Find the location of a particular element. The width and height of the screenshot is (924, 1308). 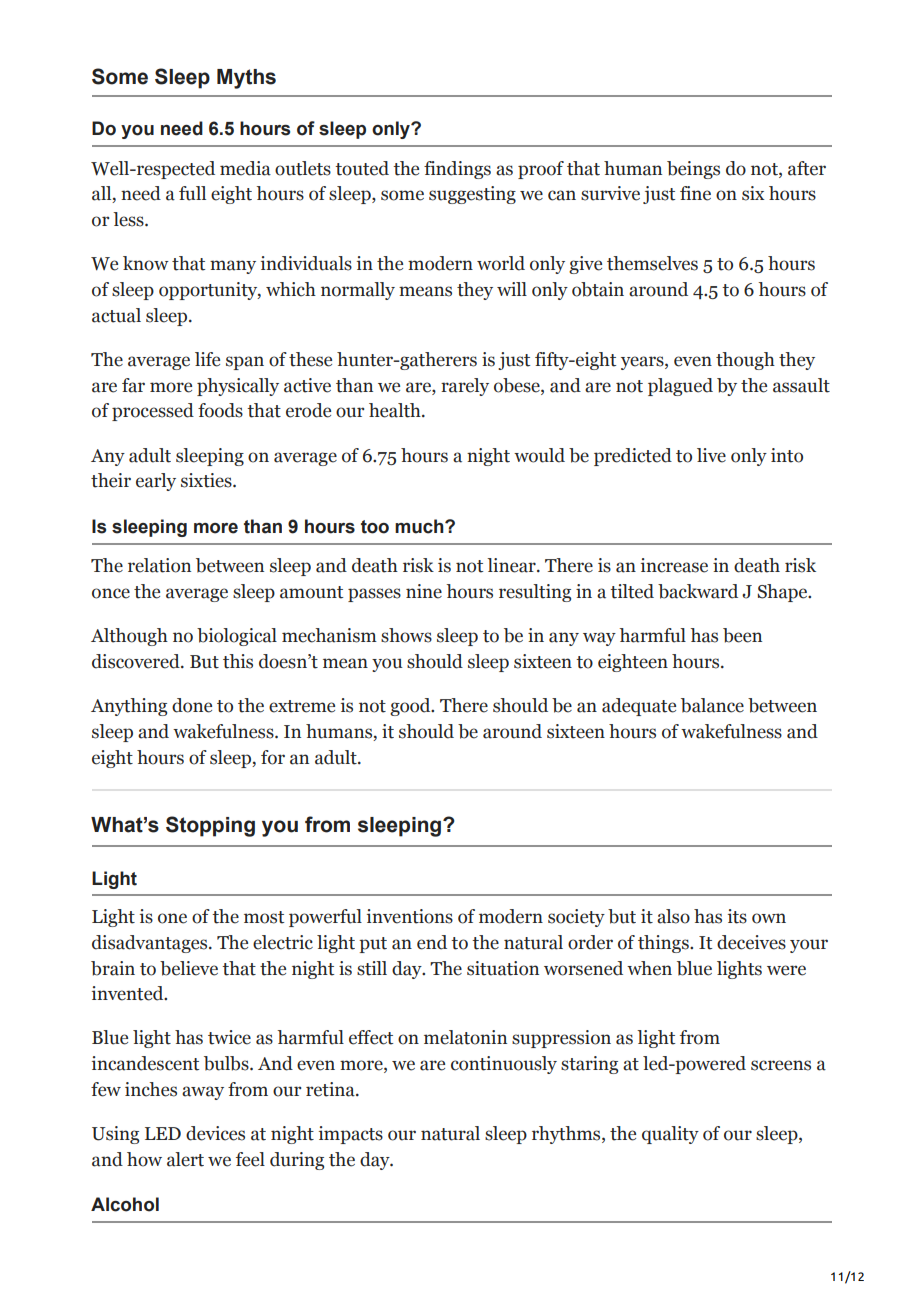

Stopping is located at coordinates (210, 826).
